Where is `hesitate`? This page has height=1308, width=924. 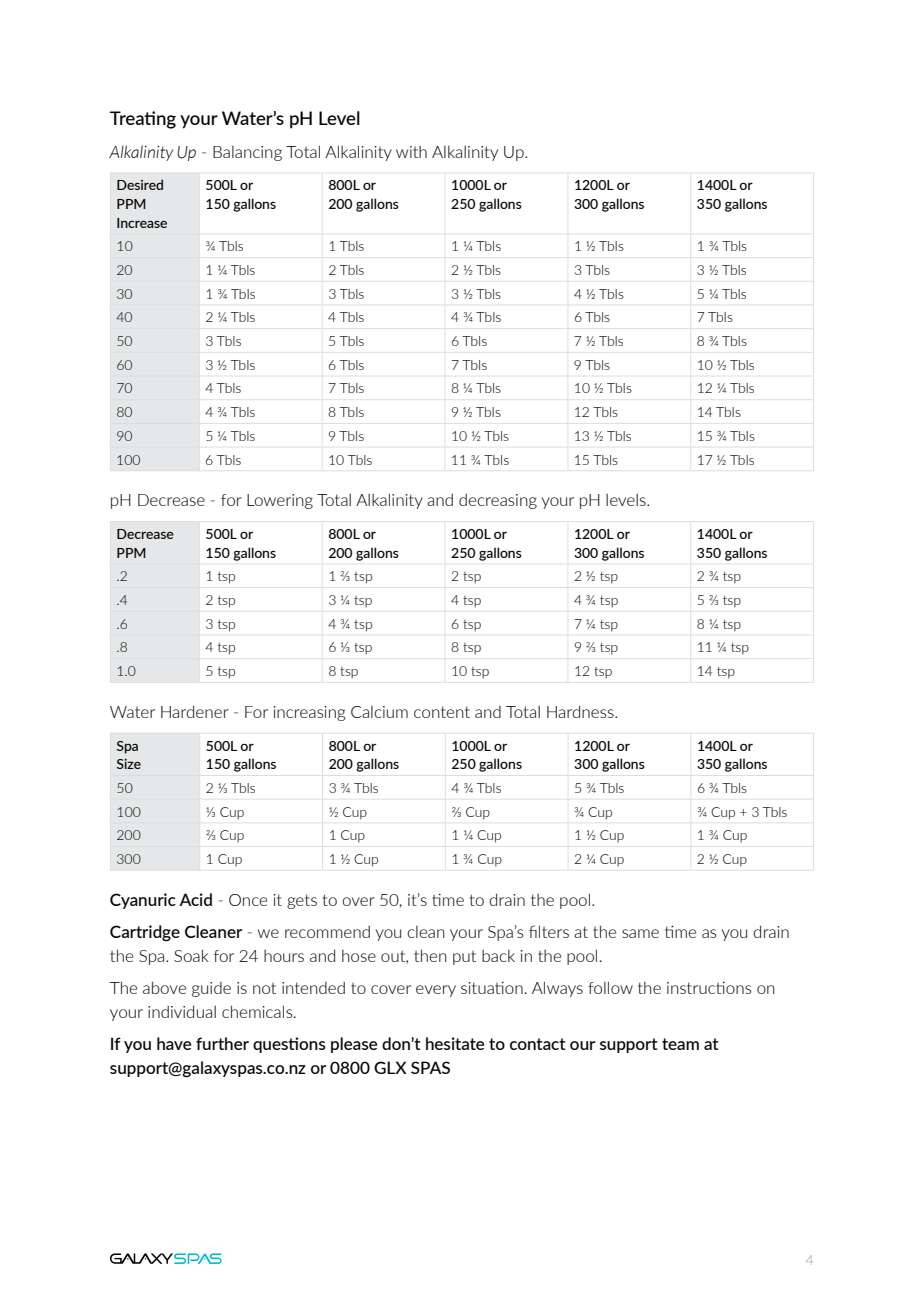 hesitate is located at coordinates (455, 1043).
